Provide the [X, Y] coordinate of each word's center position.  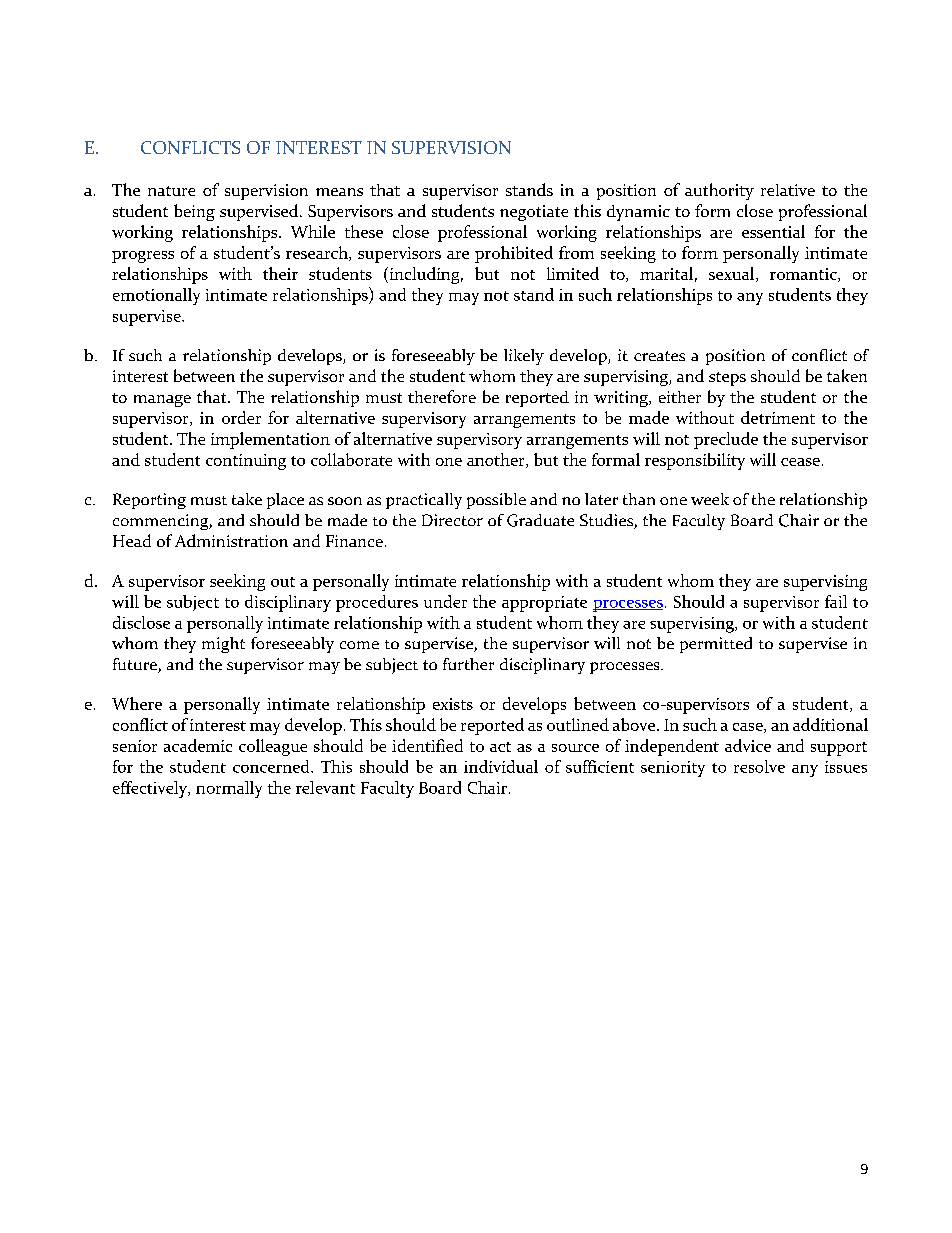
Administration [231, 540]
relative [788, 190]
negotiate [534, 213]
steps [727, 379]
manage [162, 401]
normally [229, 789]
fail [836, 601]
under [445, 601]
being [194, 212]
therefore [442, 396]
